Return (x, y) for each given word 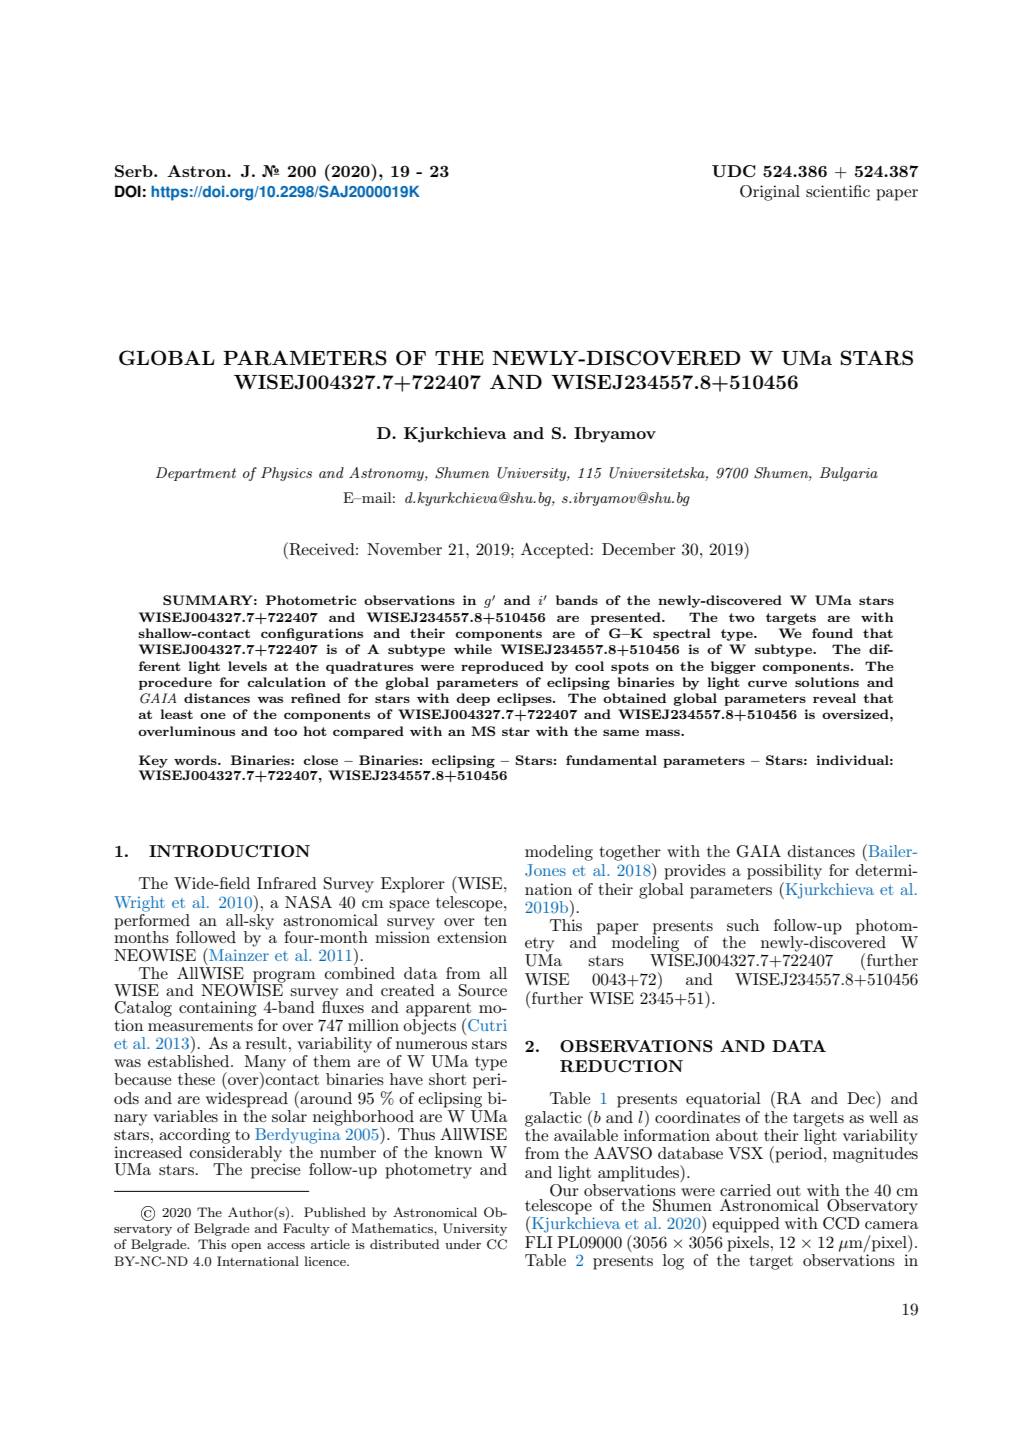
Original (770, 193)
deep (473, 699)
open (246, 1247)
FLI (539, 1242)
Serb (135, 171)
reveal (834, 698)
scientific (838, 191)
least (176, 714)
